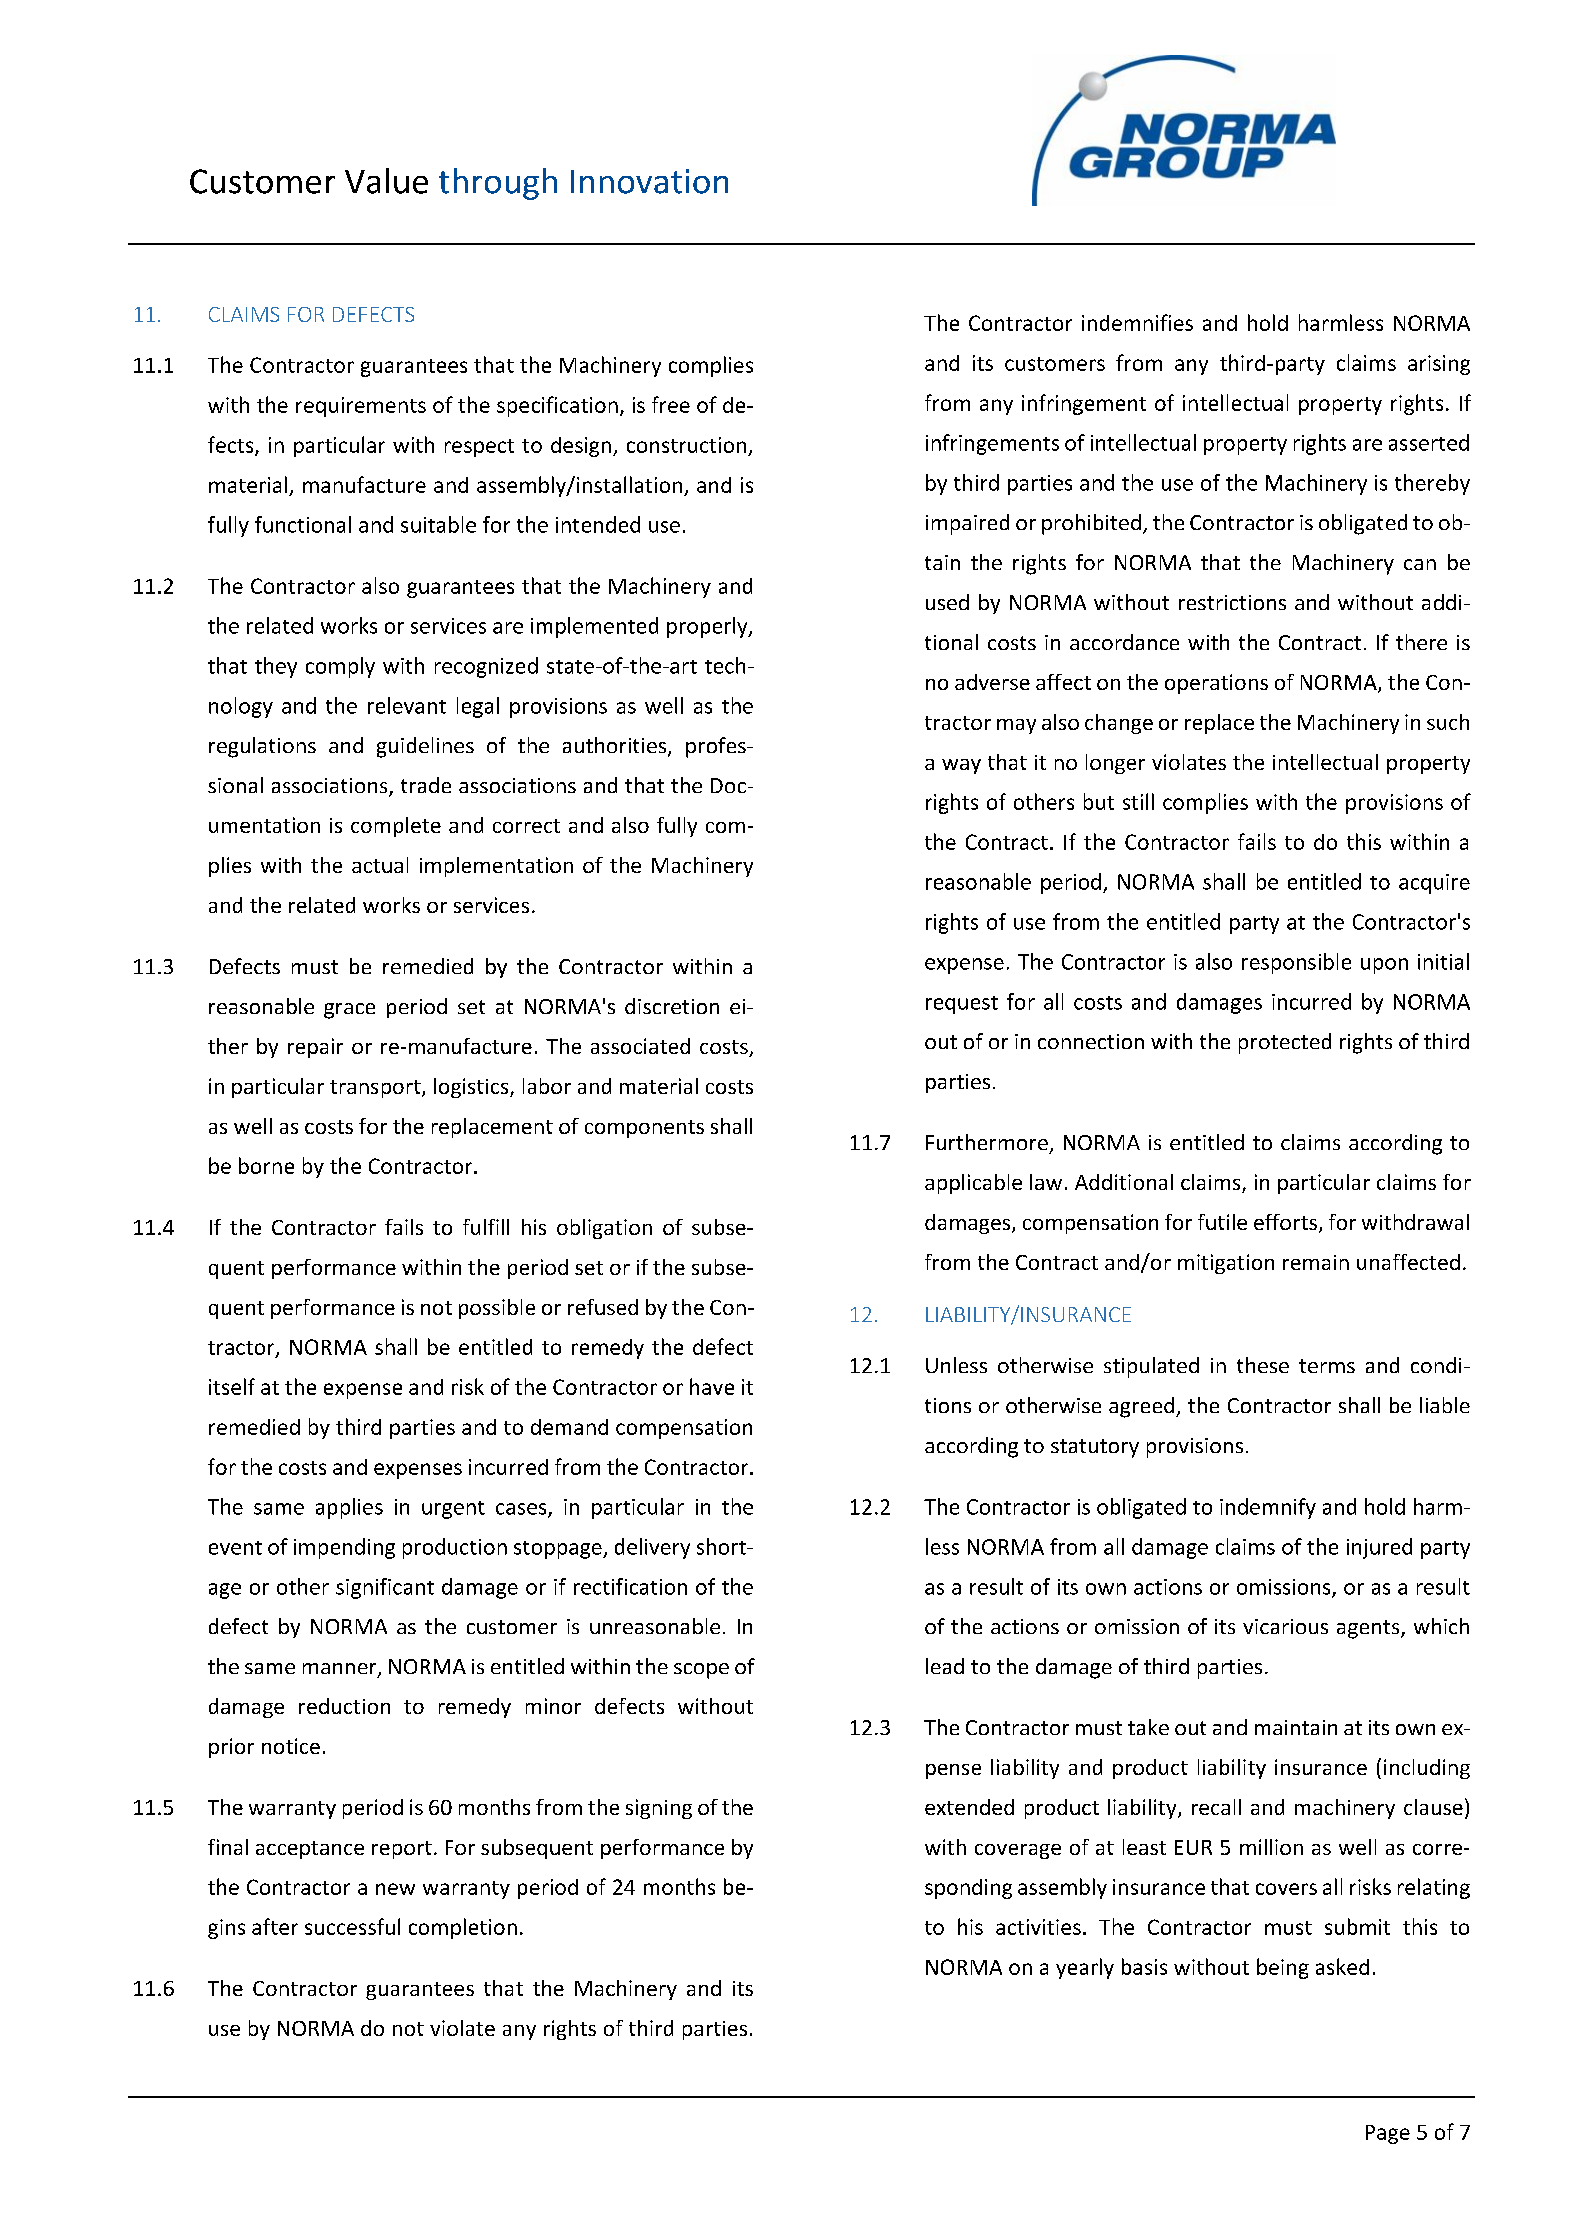 The image size is (1584, 2240). I want to click on terms, so click(1327, 1366).
